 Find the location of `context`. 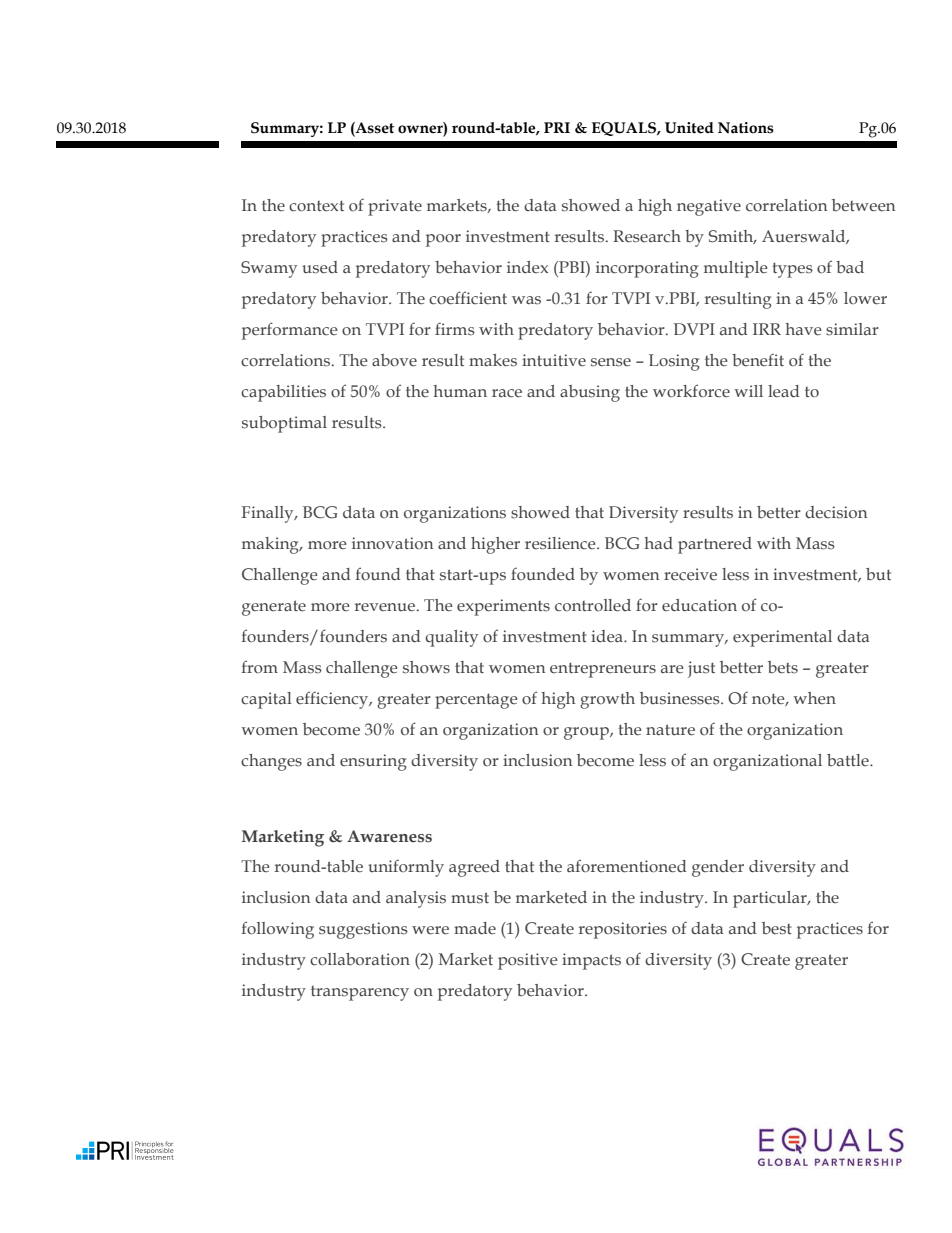

context is located at coordinates (316, 206).
